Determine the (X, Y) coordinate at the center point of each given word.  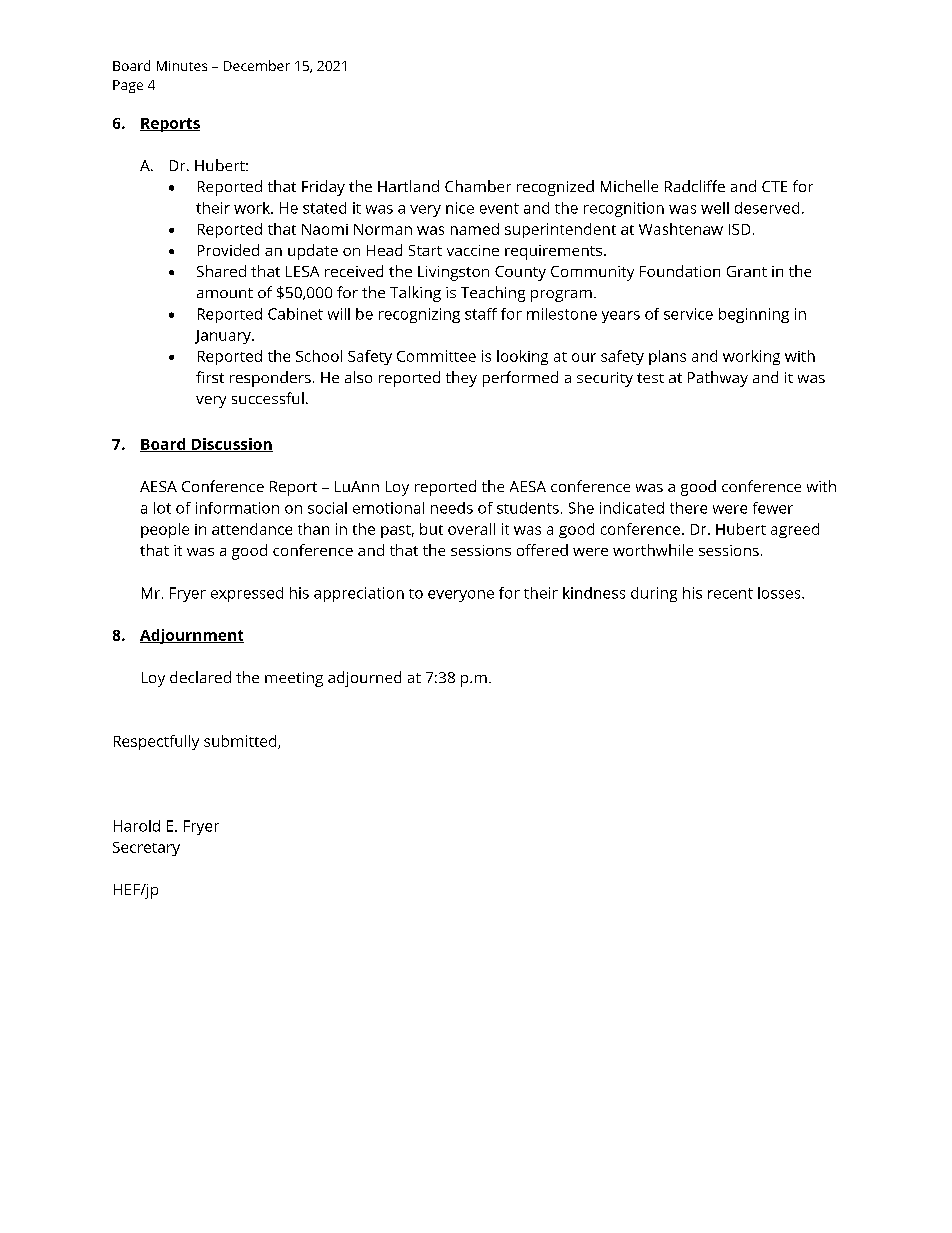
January (224, 337)
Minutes (182, 66)
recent (730, 593)
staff (481, 314)
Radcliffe (695, 186)
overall (471, 529)
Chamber (478, 186)
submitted (241, 742)
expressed (247, 594)
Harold (137, 826)
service (688, 314)
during (654, 594)
